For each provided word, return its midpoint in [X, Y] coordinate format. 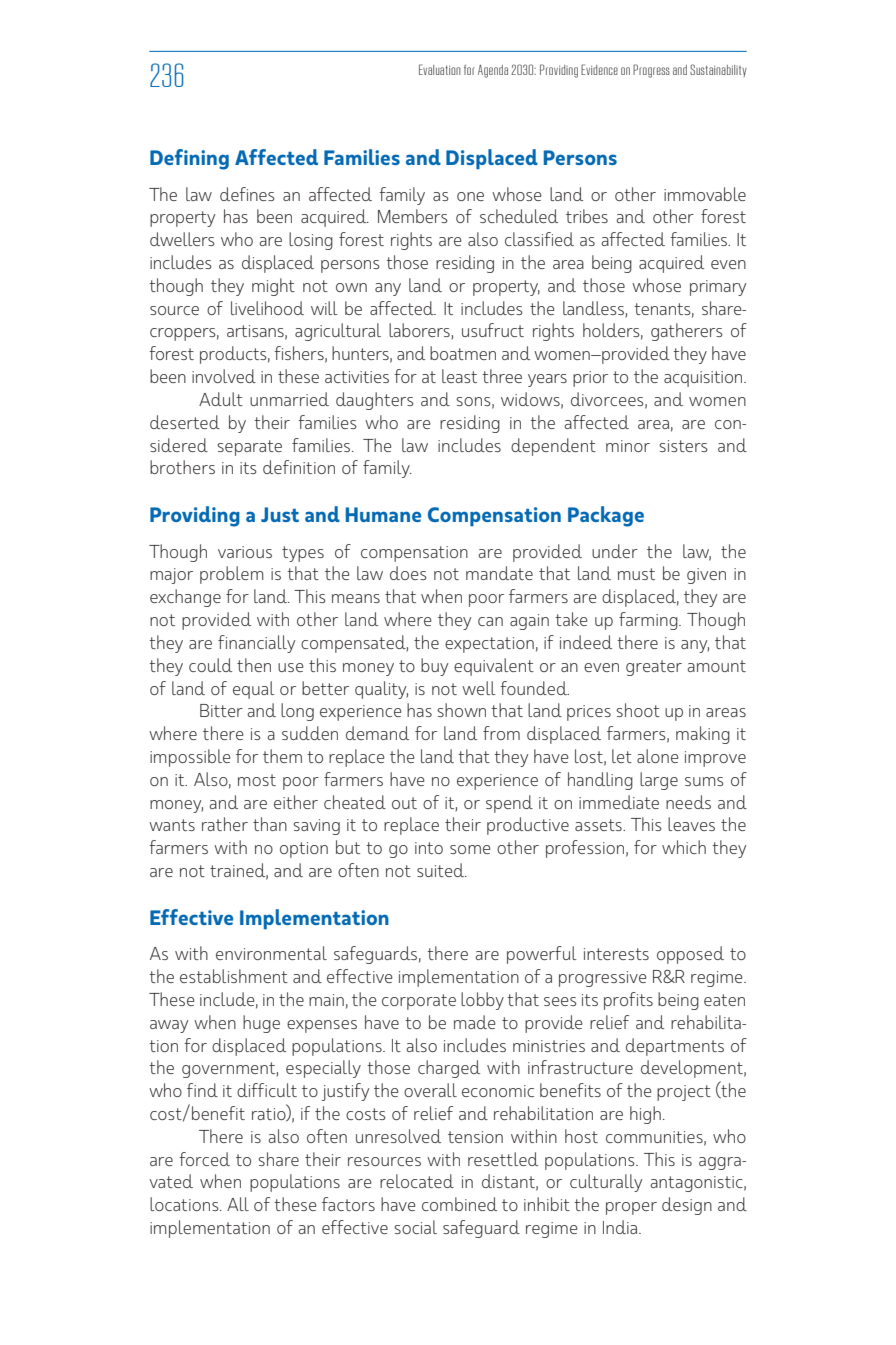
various [245, 552]
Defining [189, 159]
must [636, 574]
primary [718, 288]
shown [461, 710]
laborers [420, 331]
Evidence [599, 69]
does [408, 573]
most [257, 780]
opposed [690, 955]
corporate [419, 1002]
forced [204, 1159]
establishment [234, 976]
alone [658, 756]
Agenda [493, 71]
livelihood [267, 308]
